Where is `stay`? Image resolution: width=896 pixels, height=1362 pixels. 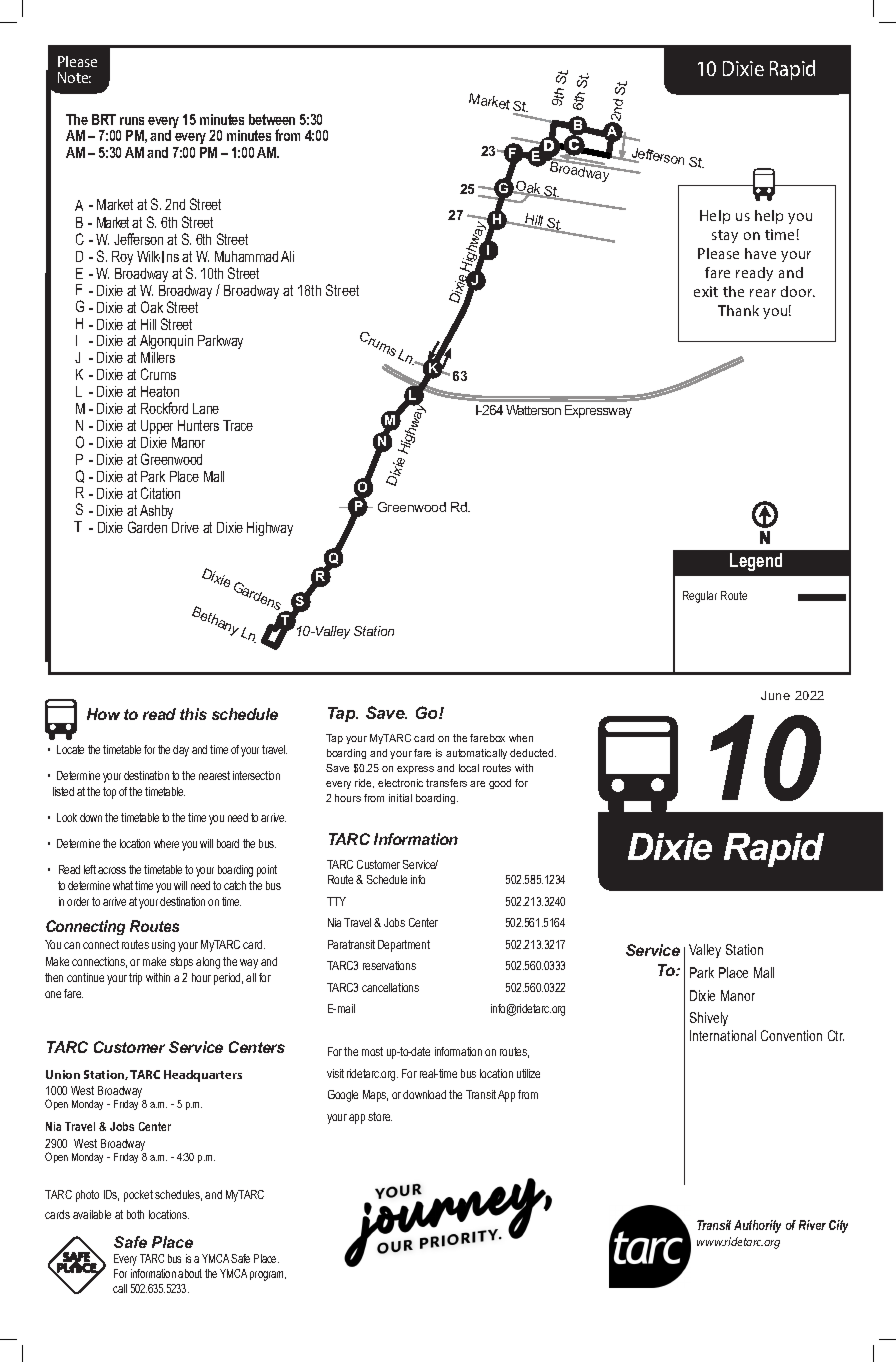 stay is located at coordinates (725, 236).
